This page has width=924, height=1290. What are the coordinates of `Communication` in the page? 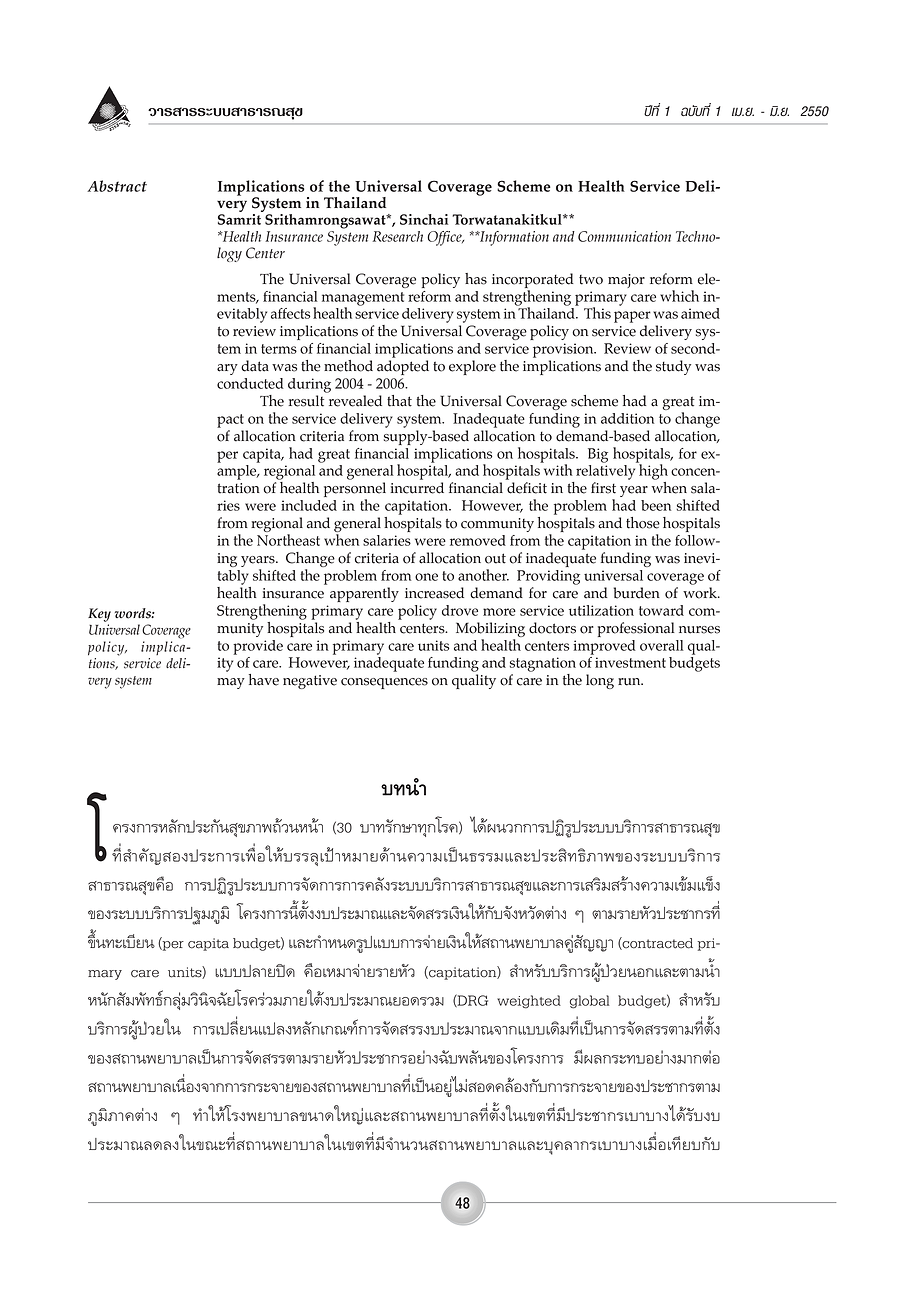 It's located at (624, 236).
